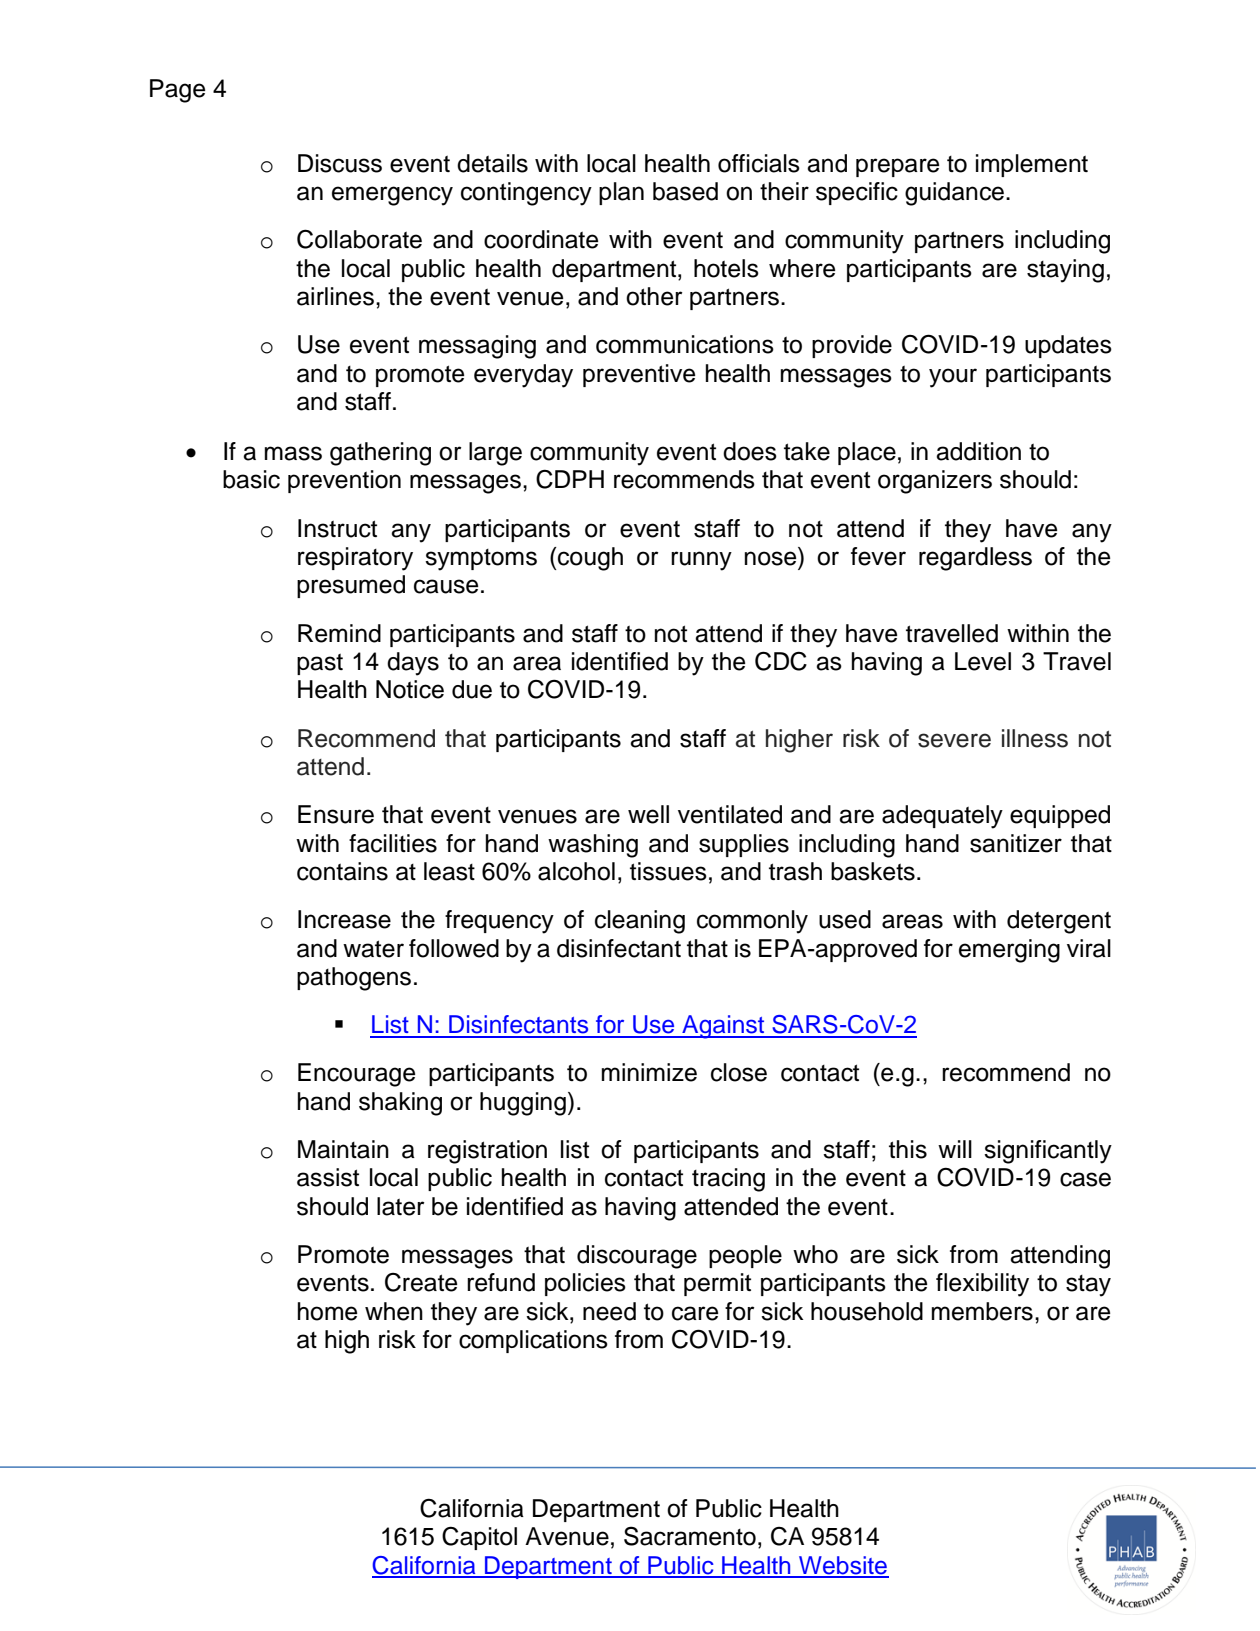 The width and height of the page is (1260, 1631). I want to click on Discuss, so click(340, 163).
